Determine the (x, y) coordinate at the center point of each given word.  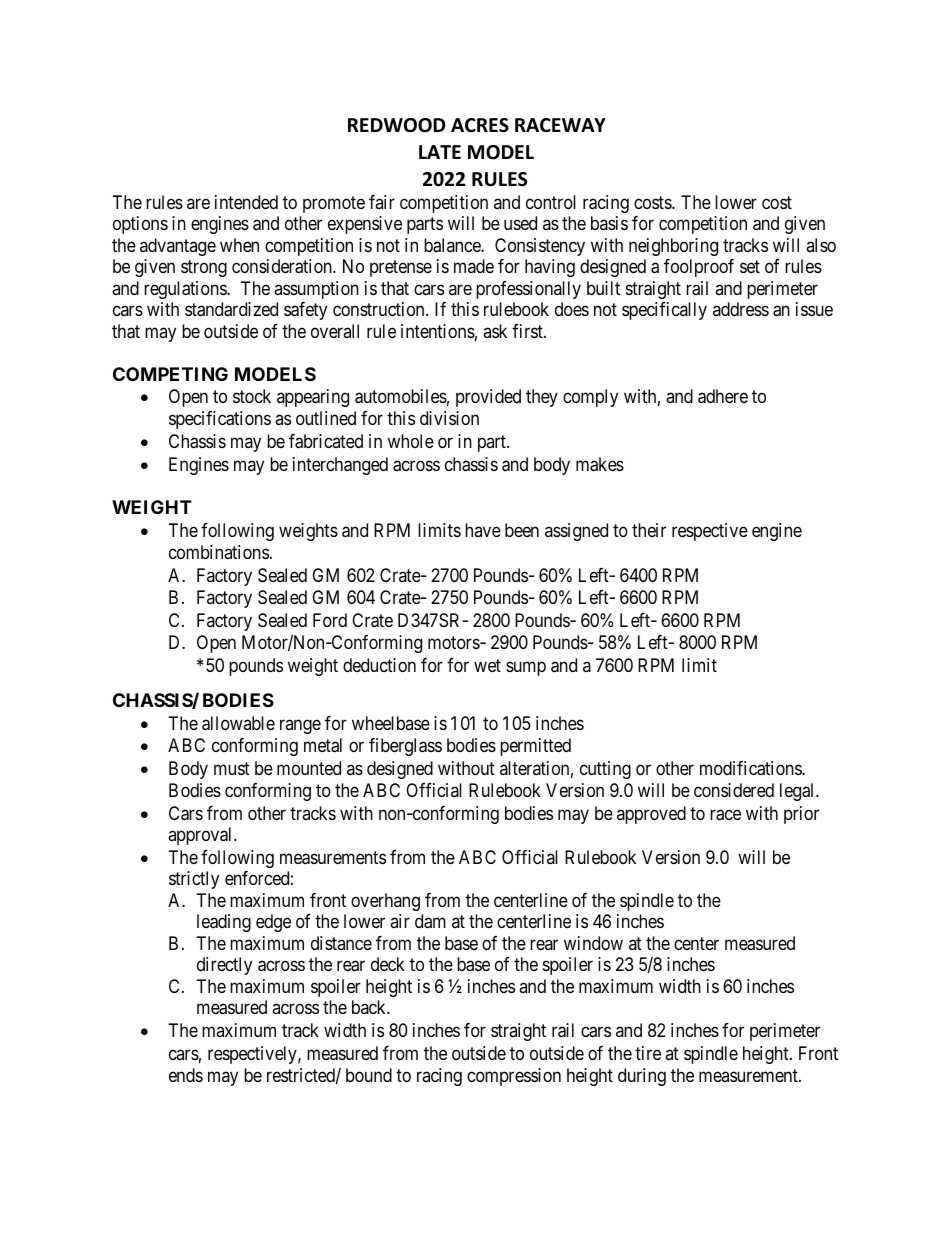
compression (514, 1077)
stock (252, 396)
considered (734, 790)
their (649, 530)
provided (488, 398)
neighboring (673, 247)
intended (246, 202)
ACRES (480, 125)
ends (186, 1075)
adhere (723, 396)
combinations (219, 552)
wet (487, 665)
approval (201, 836)
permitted (535, 747)
